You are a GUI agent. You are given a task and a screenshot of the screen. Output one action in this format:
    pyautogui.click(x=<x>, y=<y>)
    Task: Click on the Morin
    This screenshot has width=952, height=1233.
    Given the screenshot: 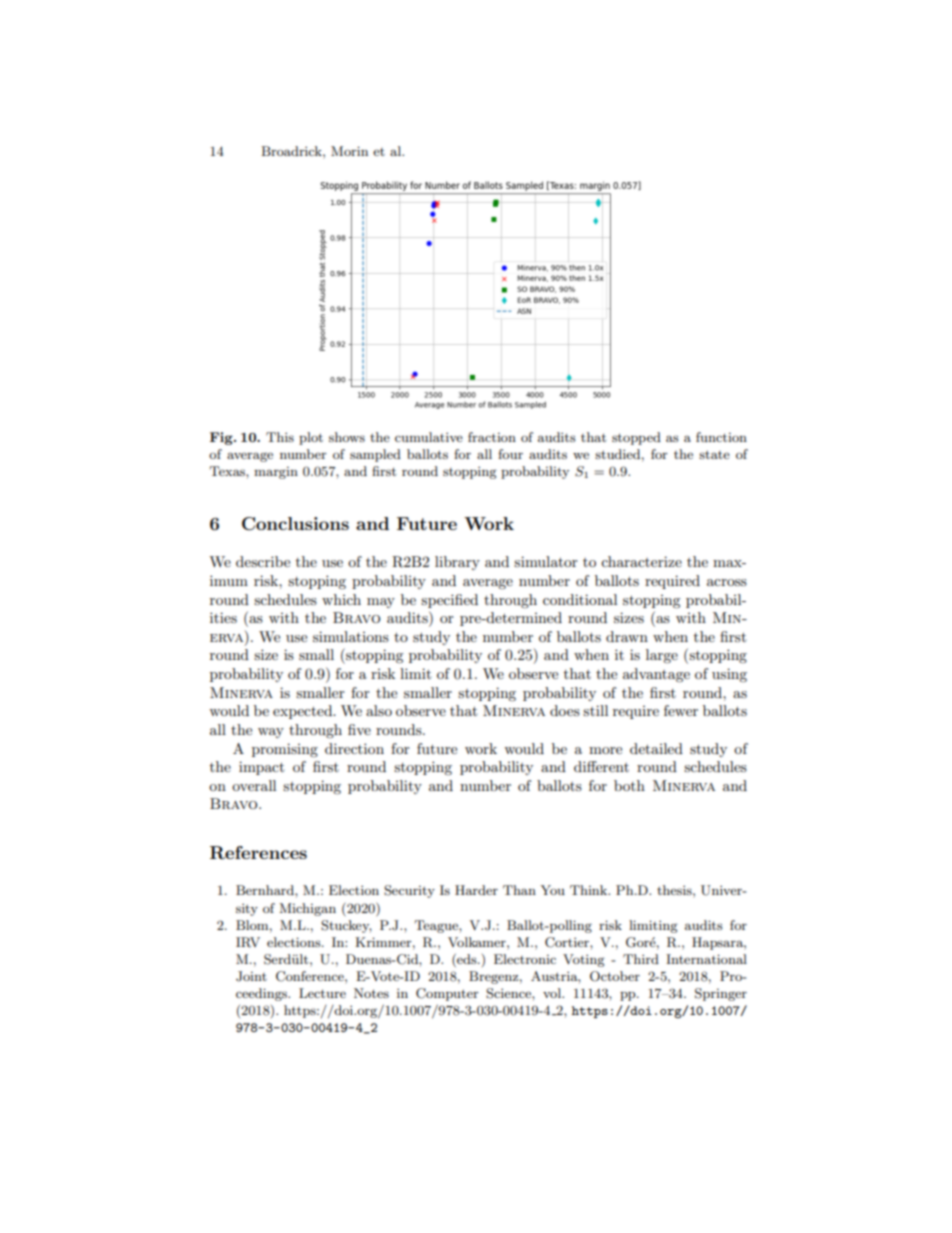 What is the action you would take?
    pyautogui.click(x=349, y=151)
